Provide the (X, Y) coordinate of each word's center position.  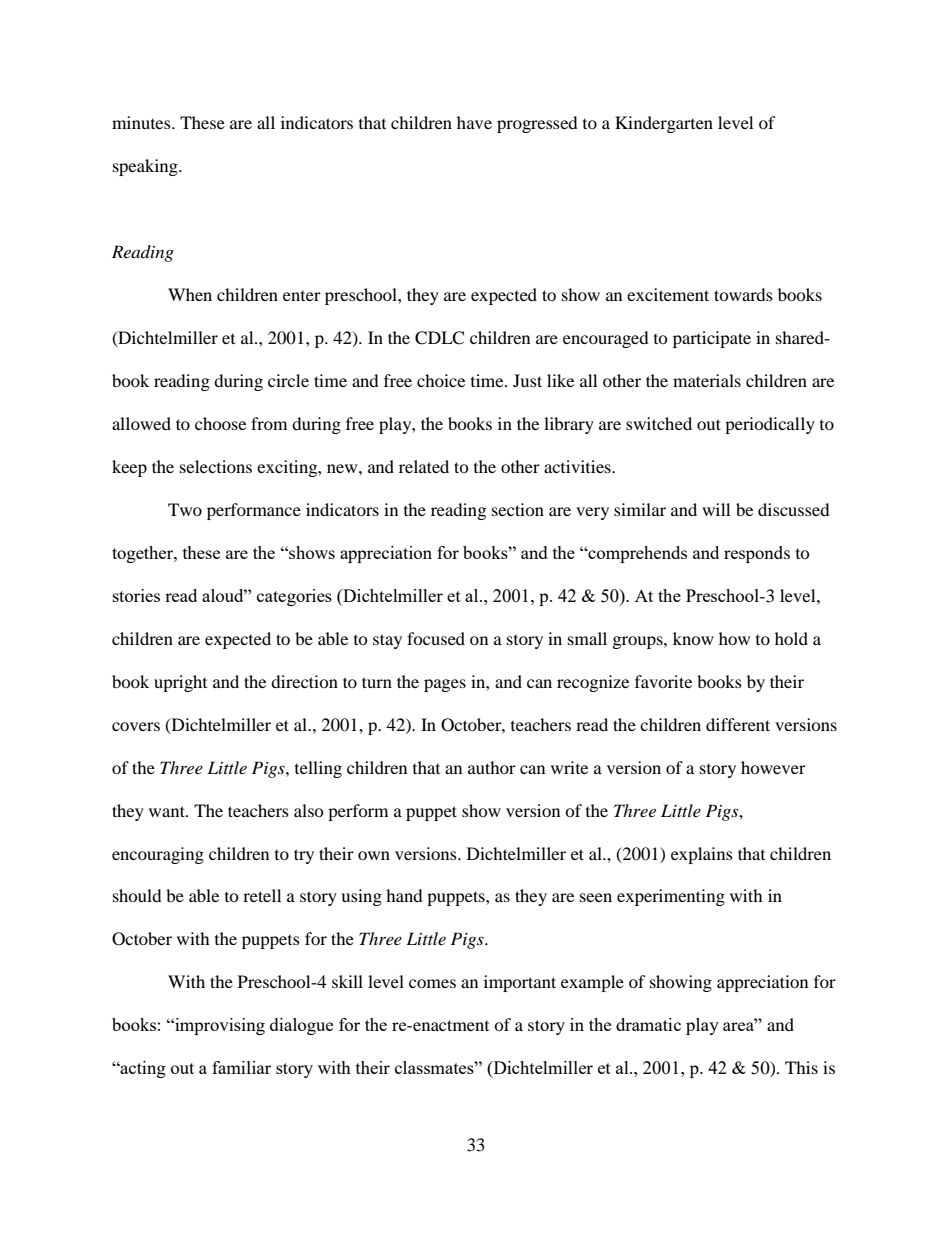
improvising (219, 1026)
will (716, 509)
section (518, 509)
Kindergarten (664, 124)
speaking (146, 167)
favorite (663, 681)
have (474, 122)
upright (180, 683)
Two (185, 509)
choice (441, 380)
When (190, 294)
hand (404, 895)
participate (712, 339)
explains (702, 855)
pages (445, 685)
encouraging (158, 855)
